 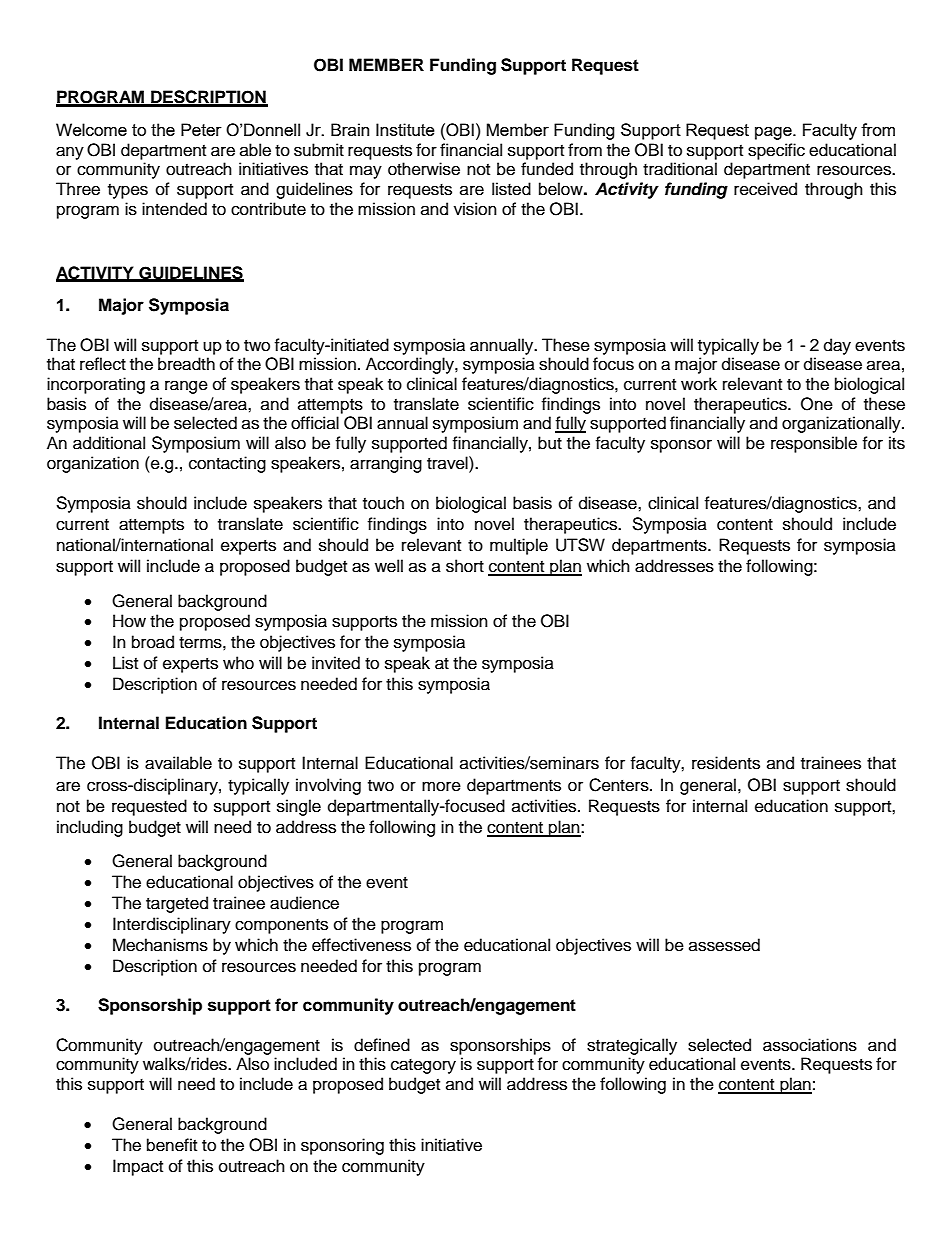 What do you see at coordinates (726, 763) in the screenshot?
I see `residents` at bounding box center [726, 763].
